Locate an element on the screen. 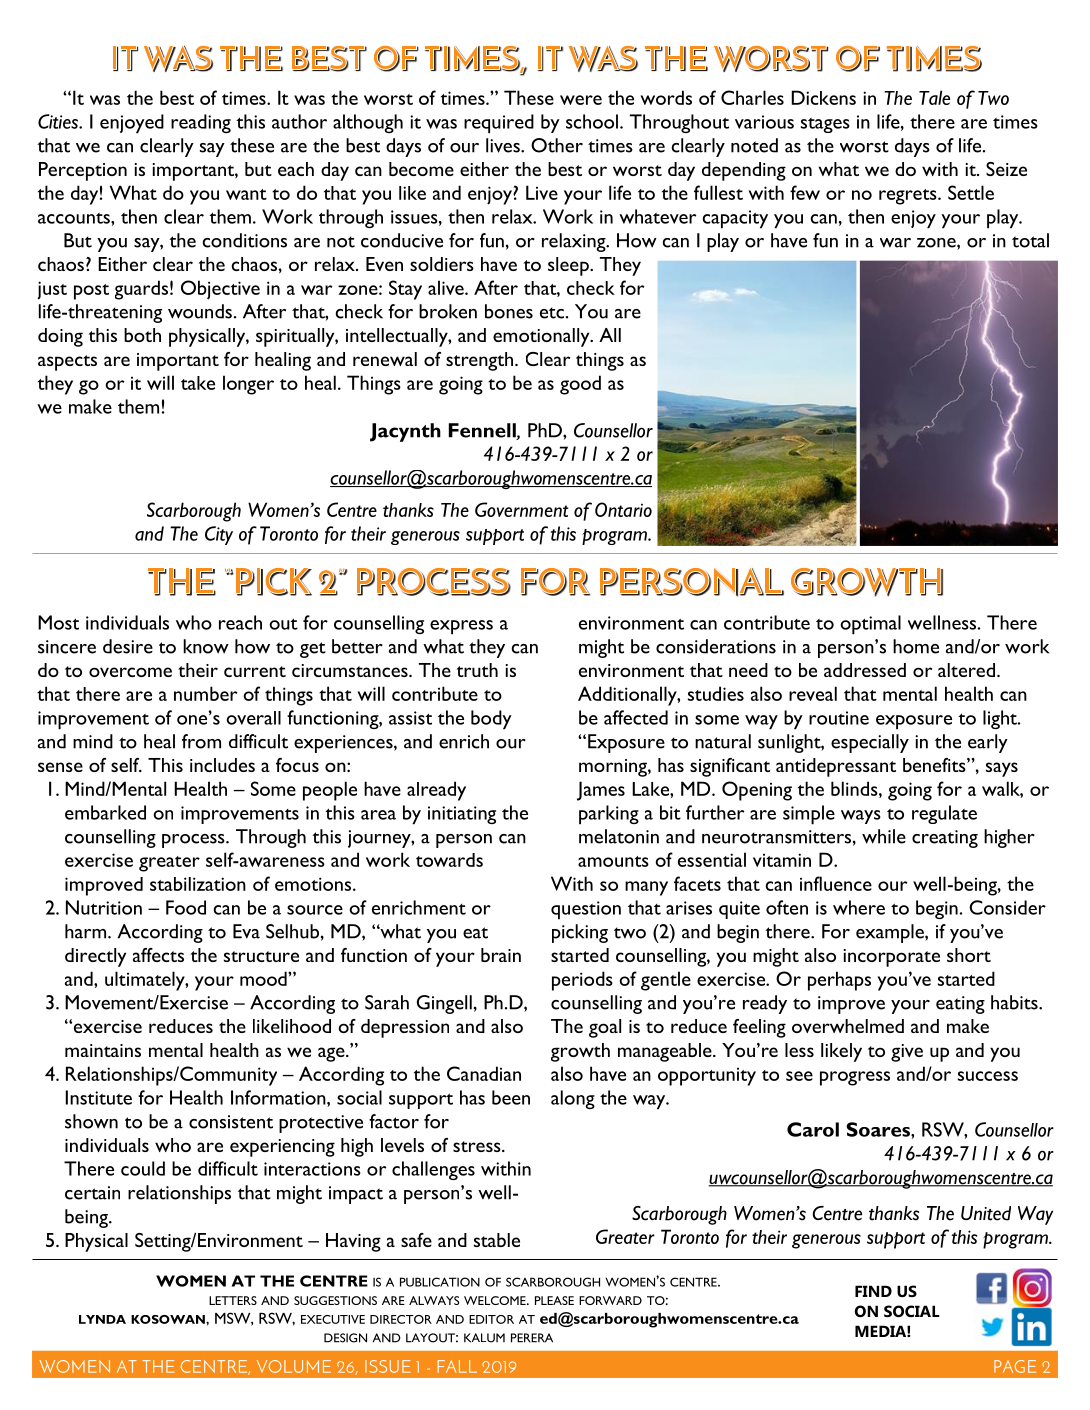 The image size is (1090, 1410). LYNDA is located at coordinates (102, 1319).
